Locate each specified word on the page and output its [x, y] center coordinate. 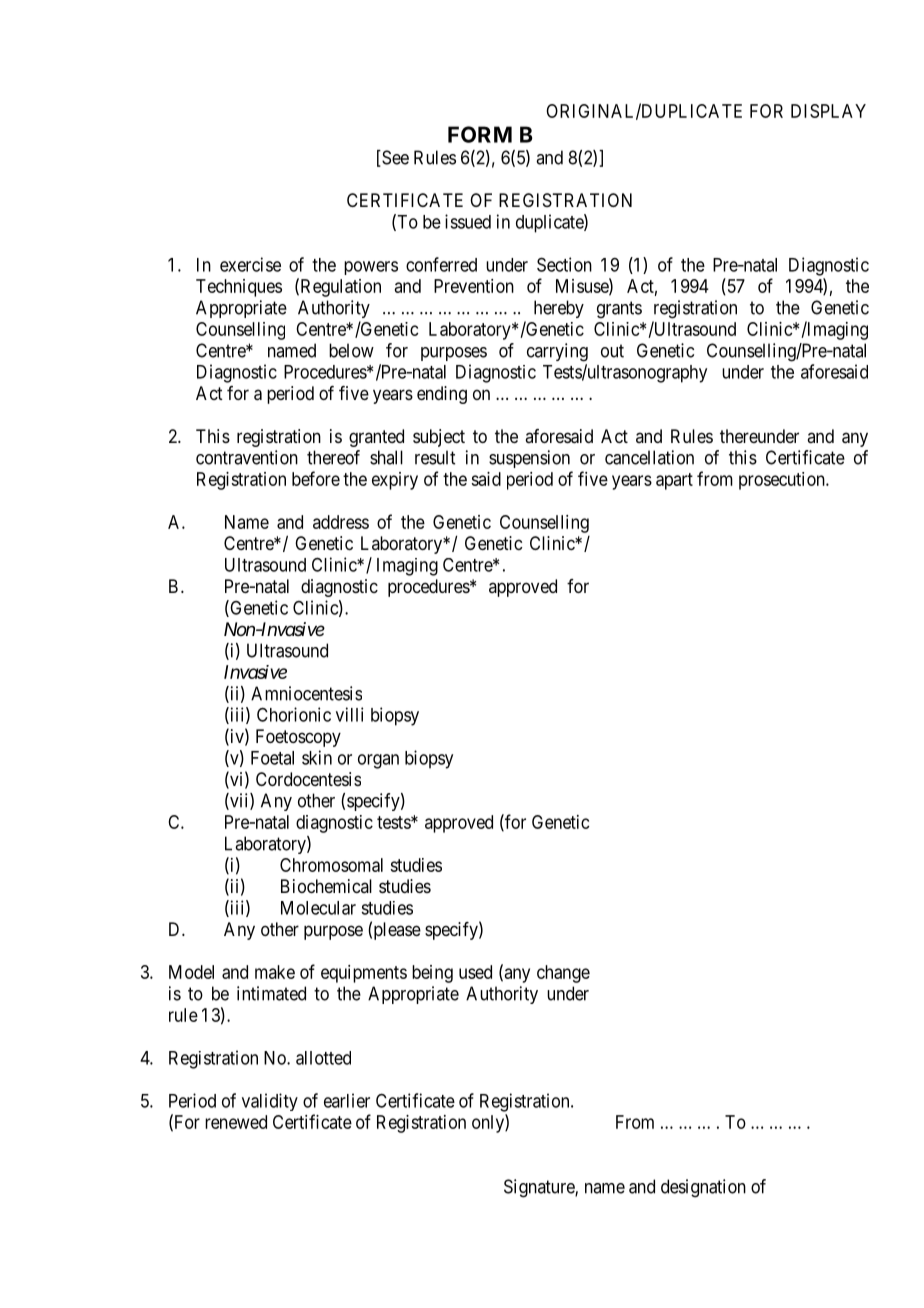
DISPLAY [828, 111]
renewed [236, 1122]
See [394, 158]
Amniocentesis [306, 693]
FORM [480, 134]
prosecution [783, 481]
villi [349, 714]
